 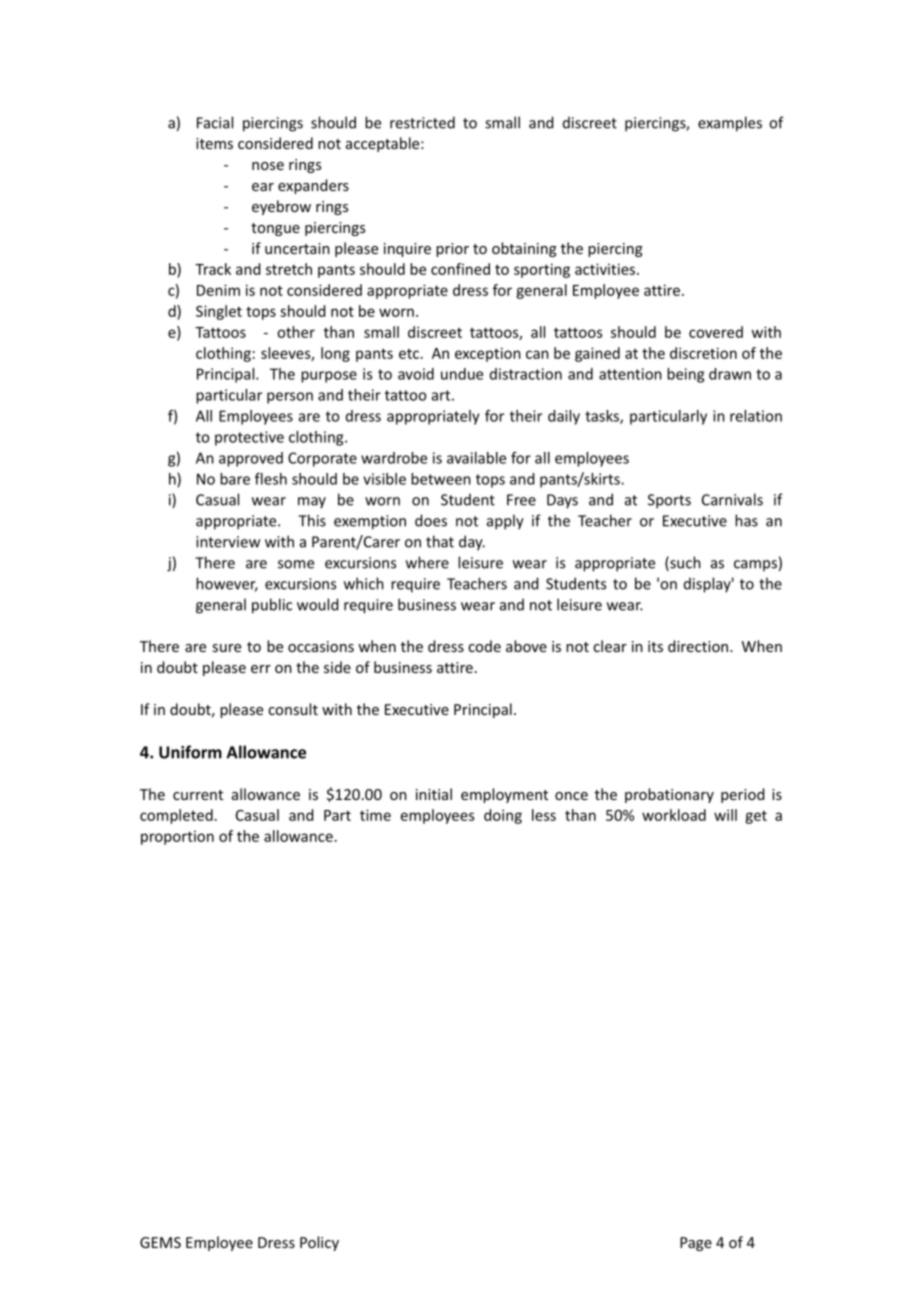 What do you see at coordinates (319, 1243) in the document?
I see `Policy` at bounding box center [319, 1243].
